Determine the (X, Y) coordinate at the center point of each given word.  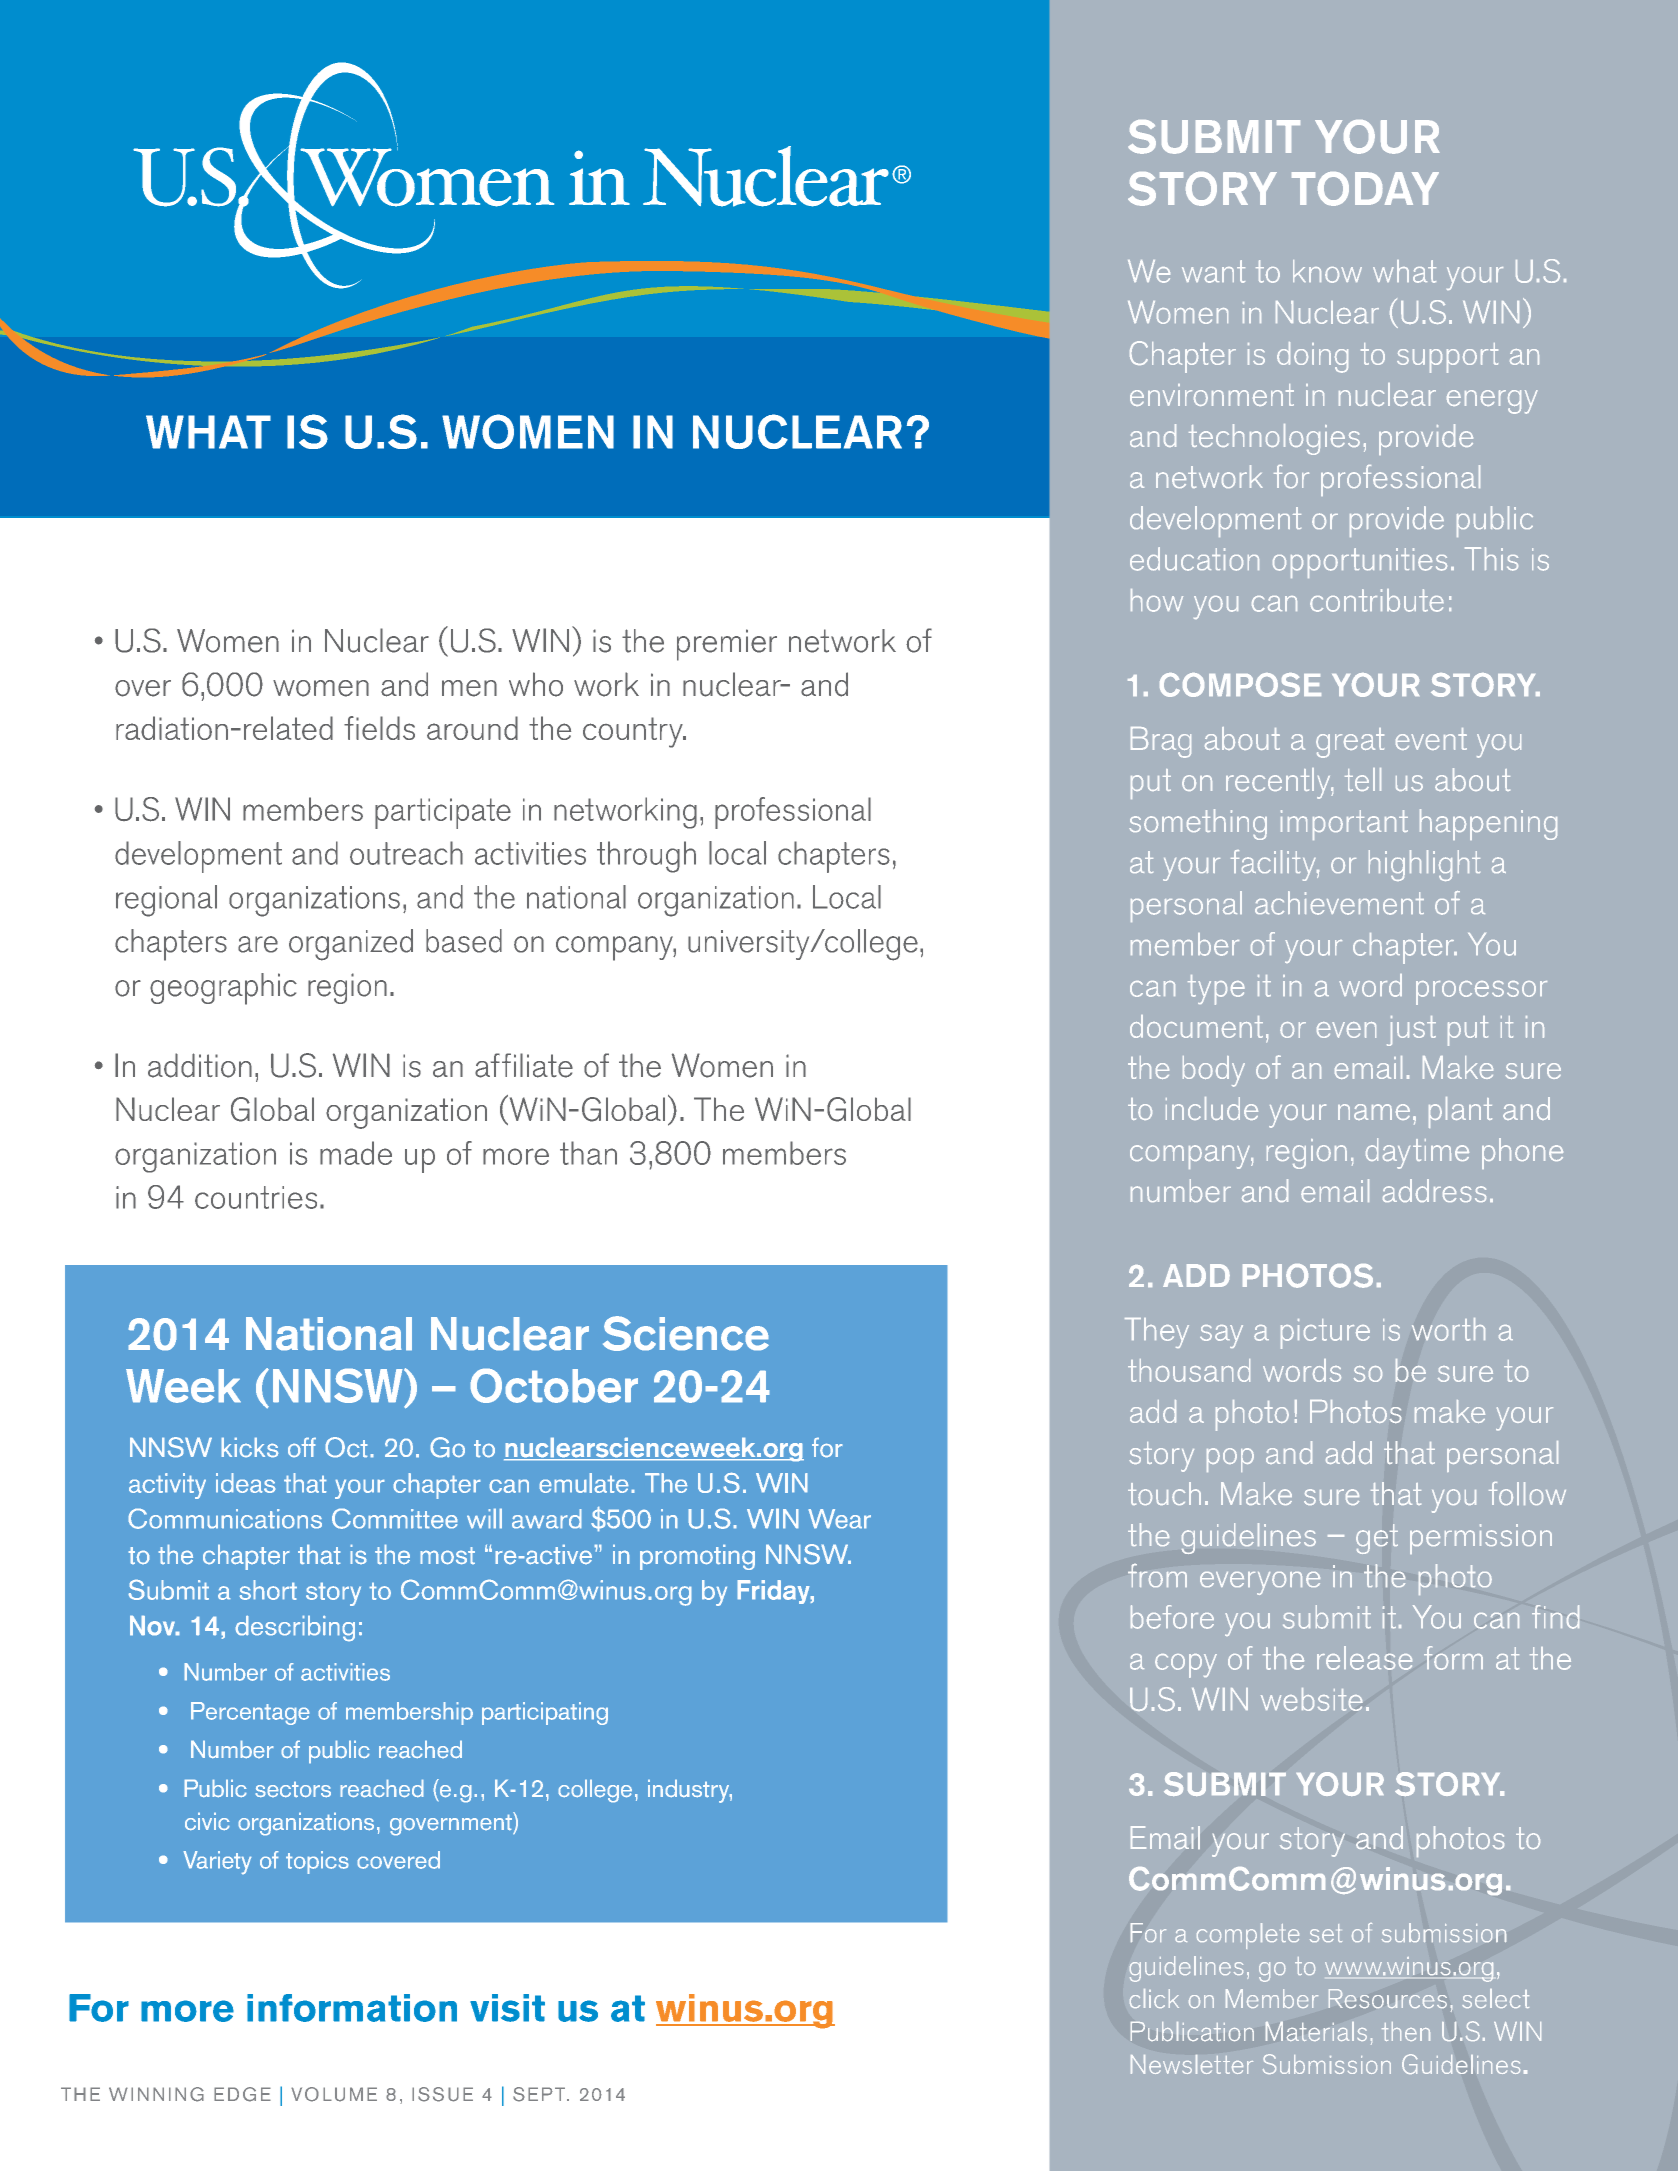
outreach (406, 853)
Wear (839, 1519)
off (302, 1447)
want (1213, 271)
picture (1325, 1334)
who (536, 684)
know (1327, 271)
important (1344, 825)
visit (507, 2008)
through (646, 857)
